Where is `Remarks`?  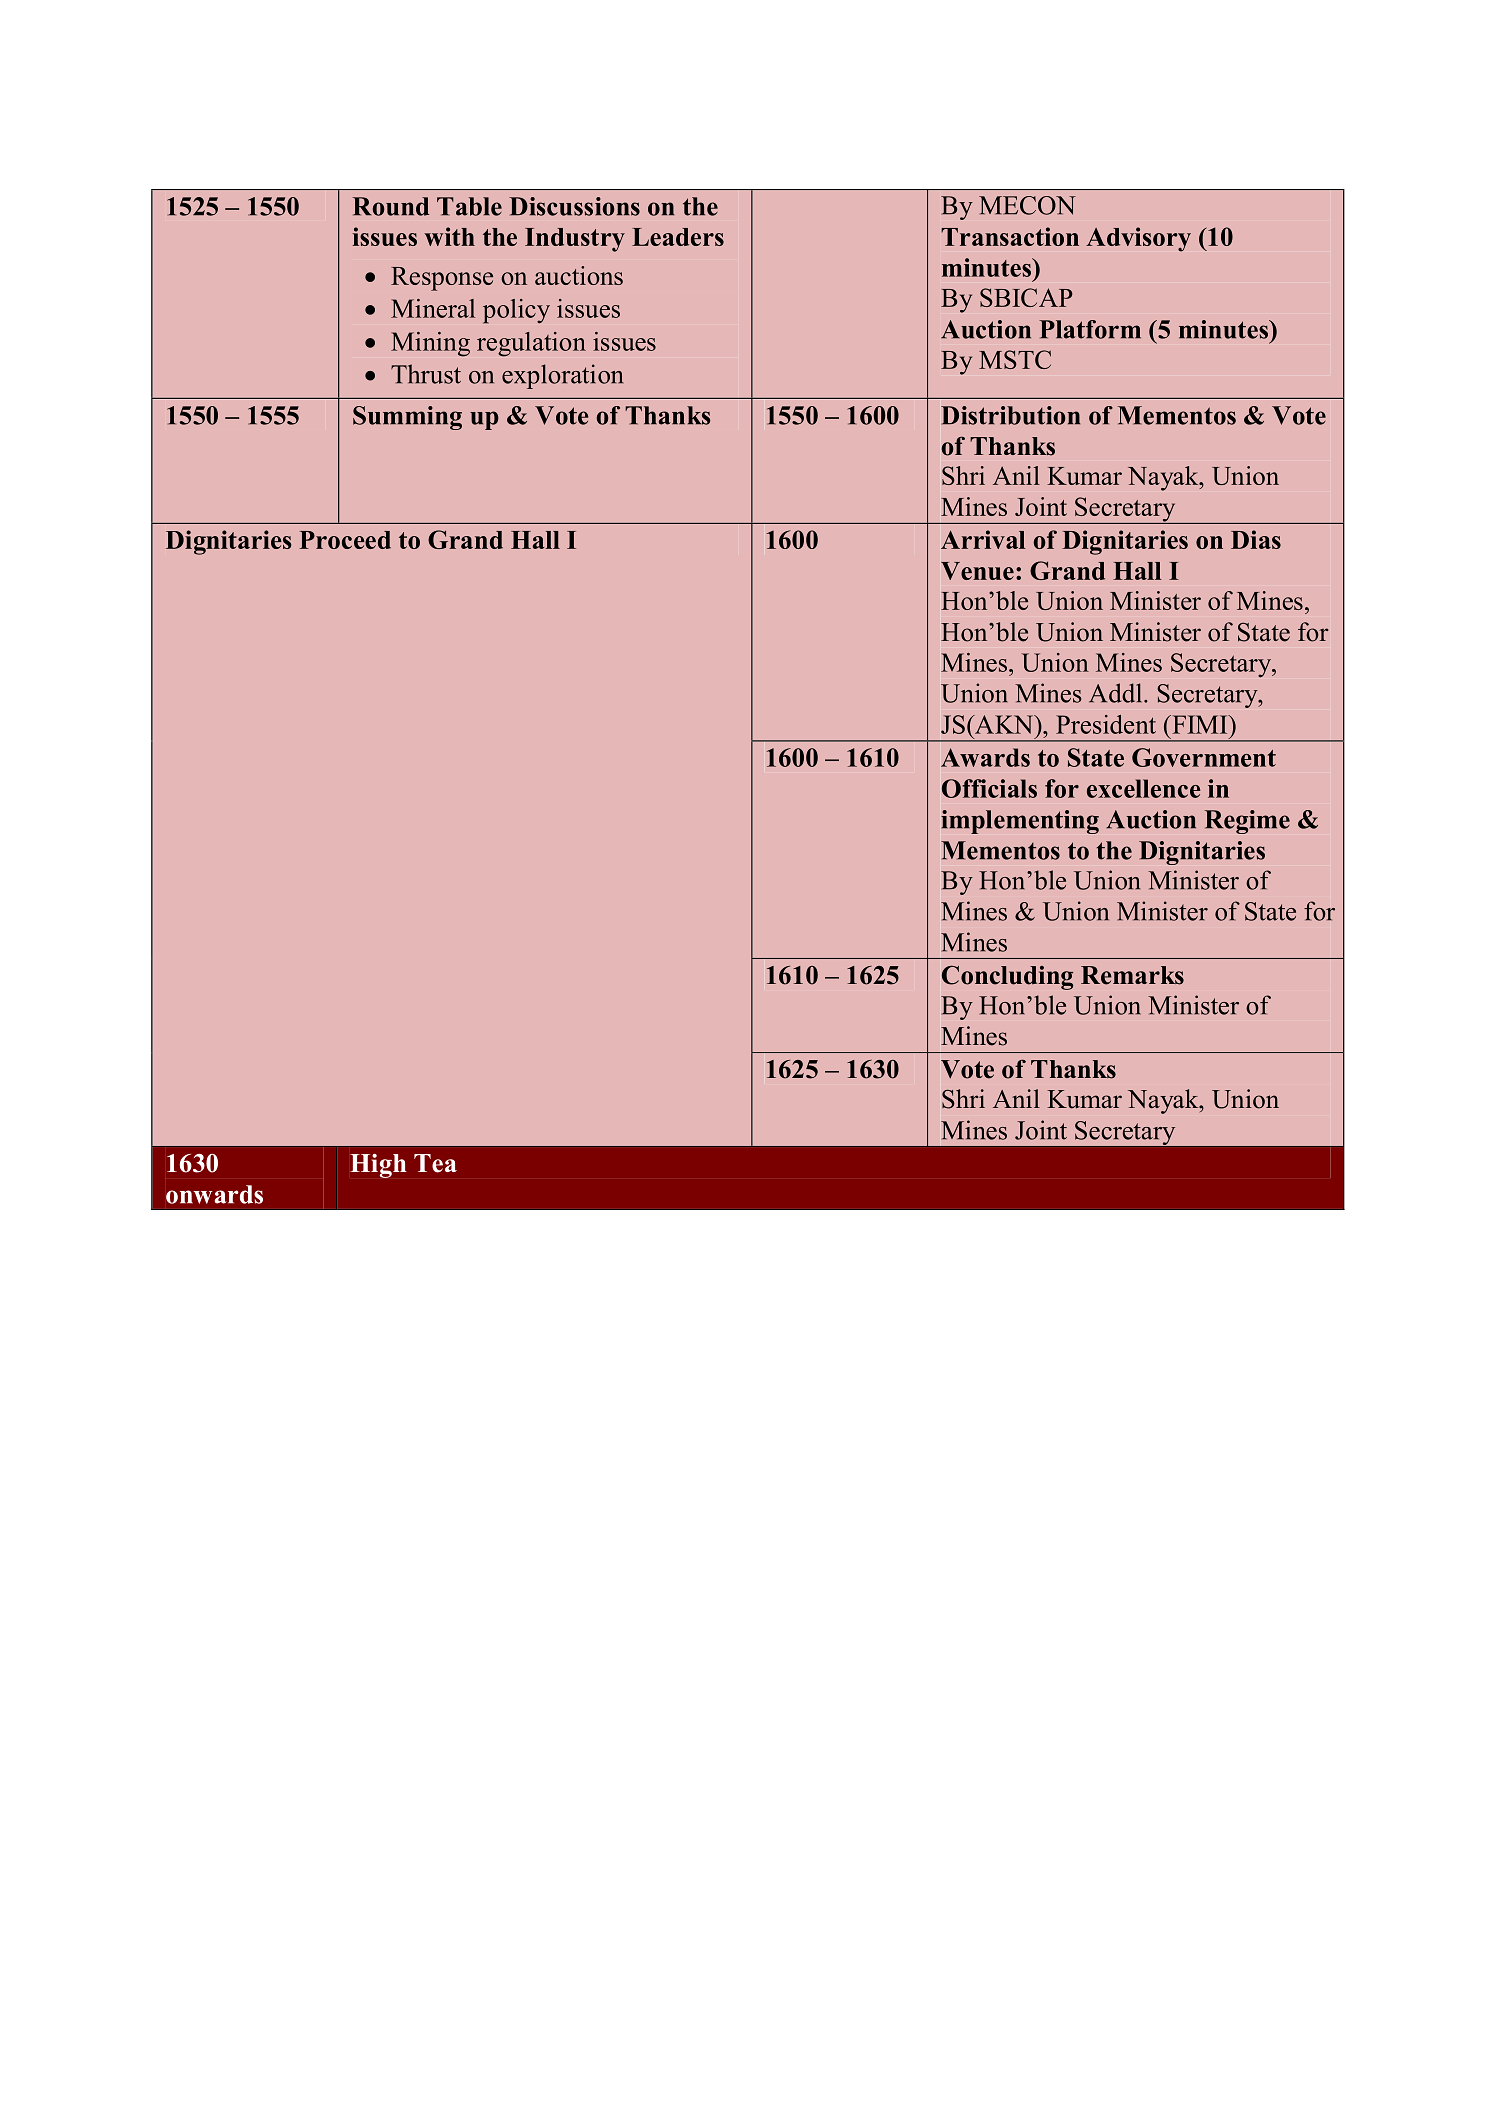
Remarks is located at coordinates (1132, 975).
